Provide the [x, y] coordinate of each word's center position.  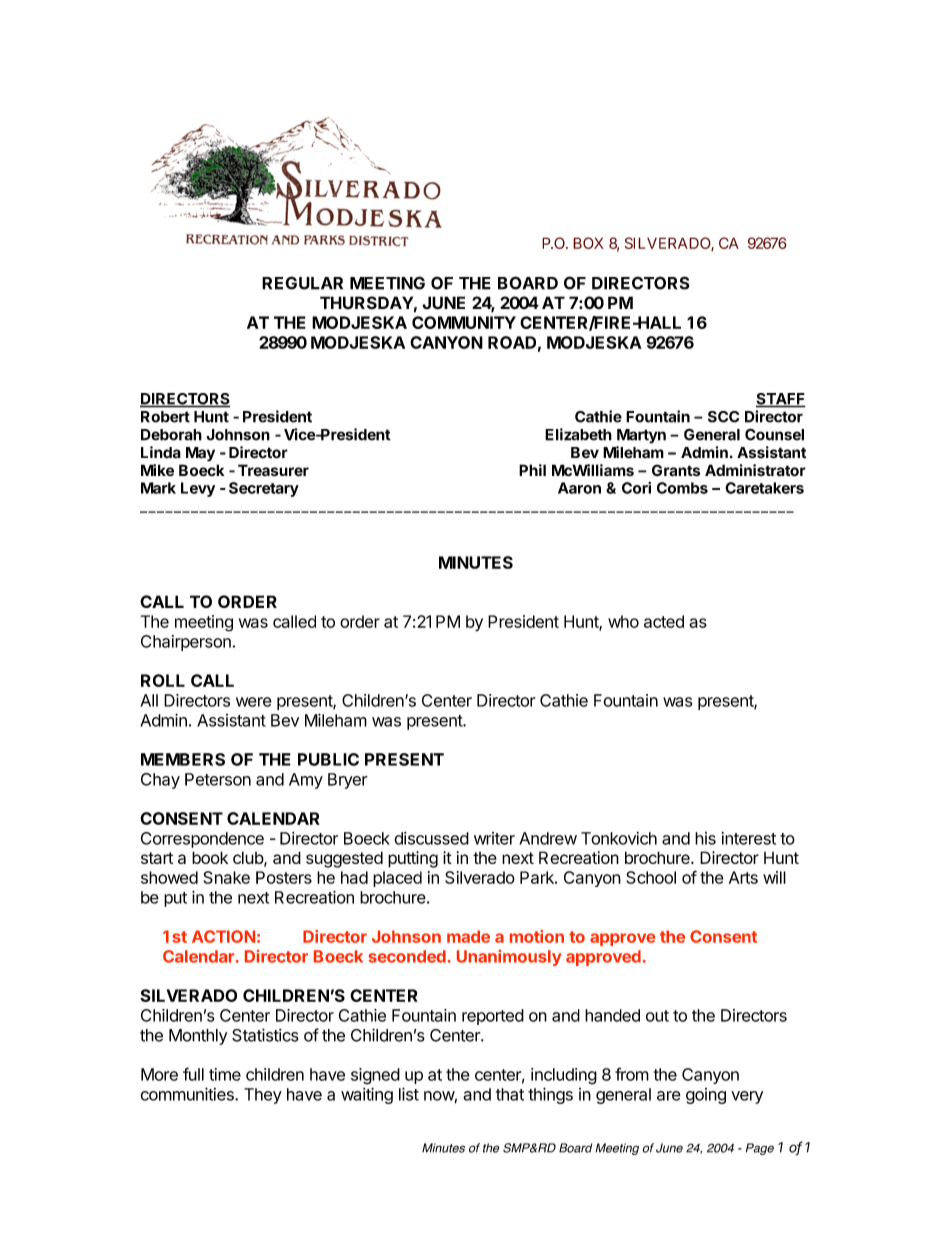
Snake [226, 877]
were [254, 702]
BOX [588, 243]
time [225, 1074]
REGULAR [302, 283]
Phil [532, 470]
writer [494, 838]
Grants [676, 470]
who [623, 621]
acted [664, 621]
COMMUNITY [464, 322]
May [200, 454]
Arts [743, 877]
